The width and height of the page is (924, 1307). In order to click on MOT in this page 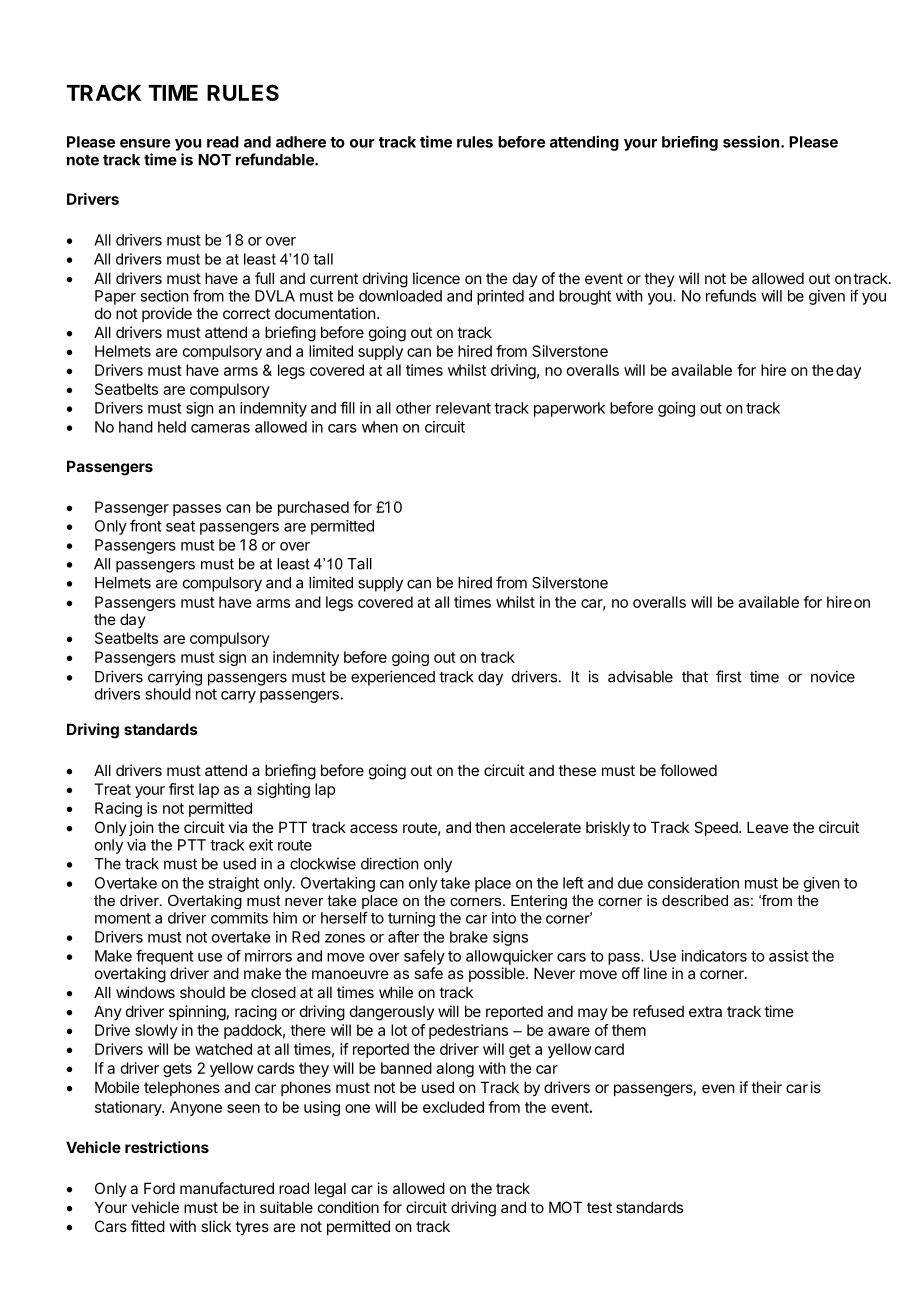, I will do `click(565, 1207)`.
